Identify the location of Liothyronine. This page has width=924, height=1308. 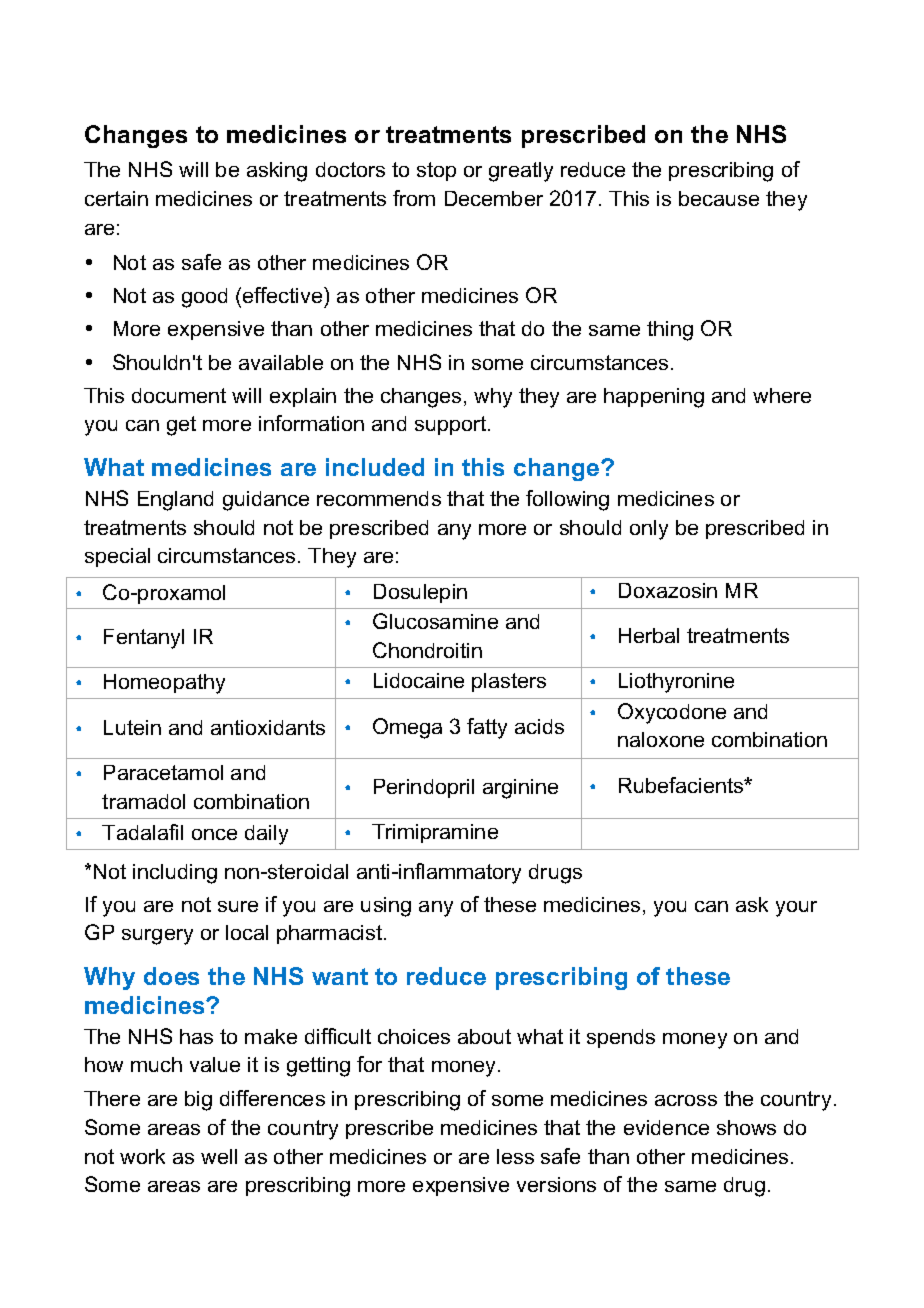
(676, 683).
